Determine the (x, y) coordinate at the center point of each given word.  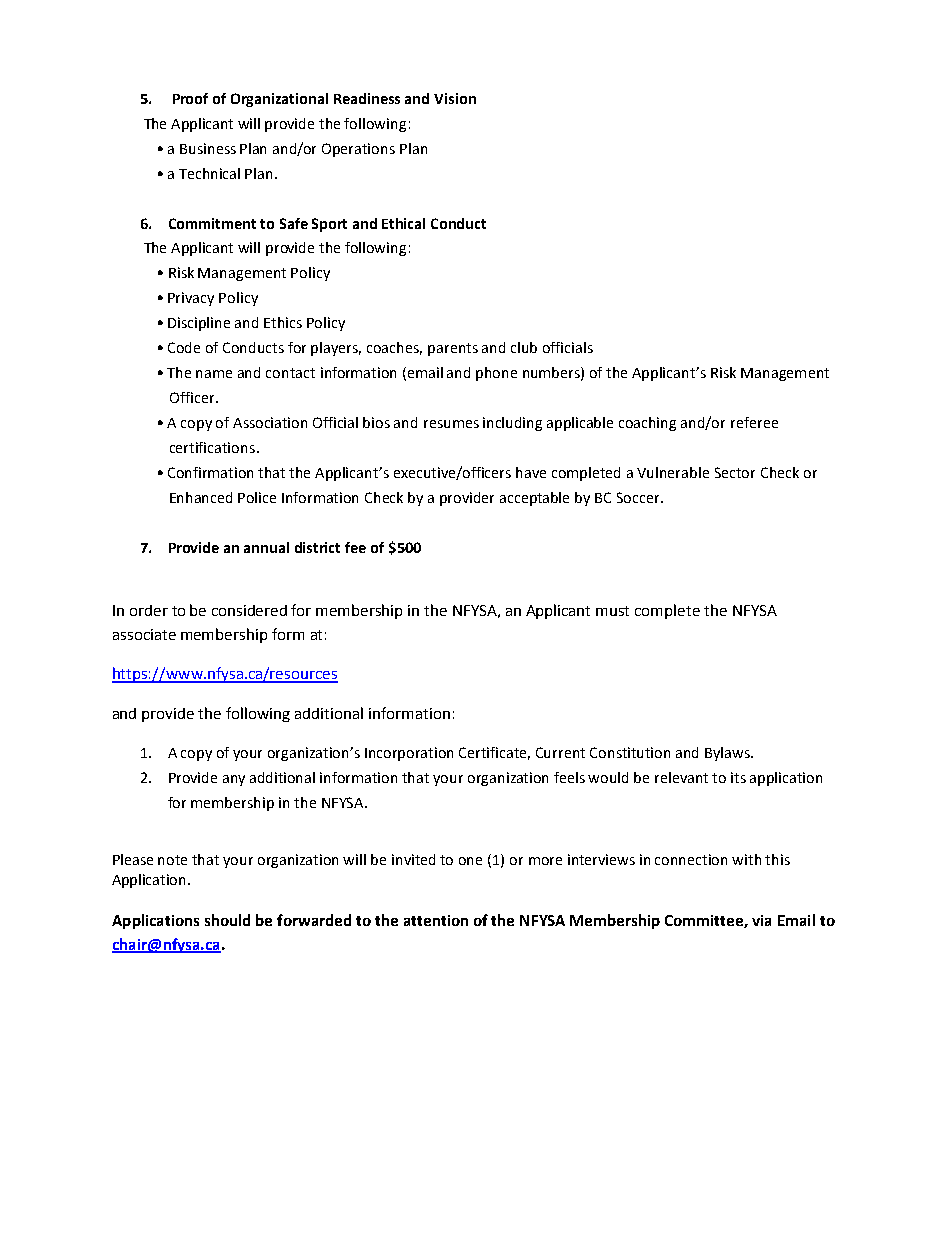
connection (691, 859)
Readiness (367, 98)
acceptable (534, 499)
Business (208, 148)
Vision (455, 98)
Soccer (639, 497)
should (227, 920)
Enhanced (201, 497)
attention (436, 920)
